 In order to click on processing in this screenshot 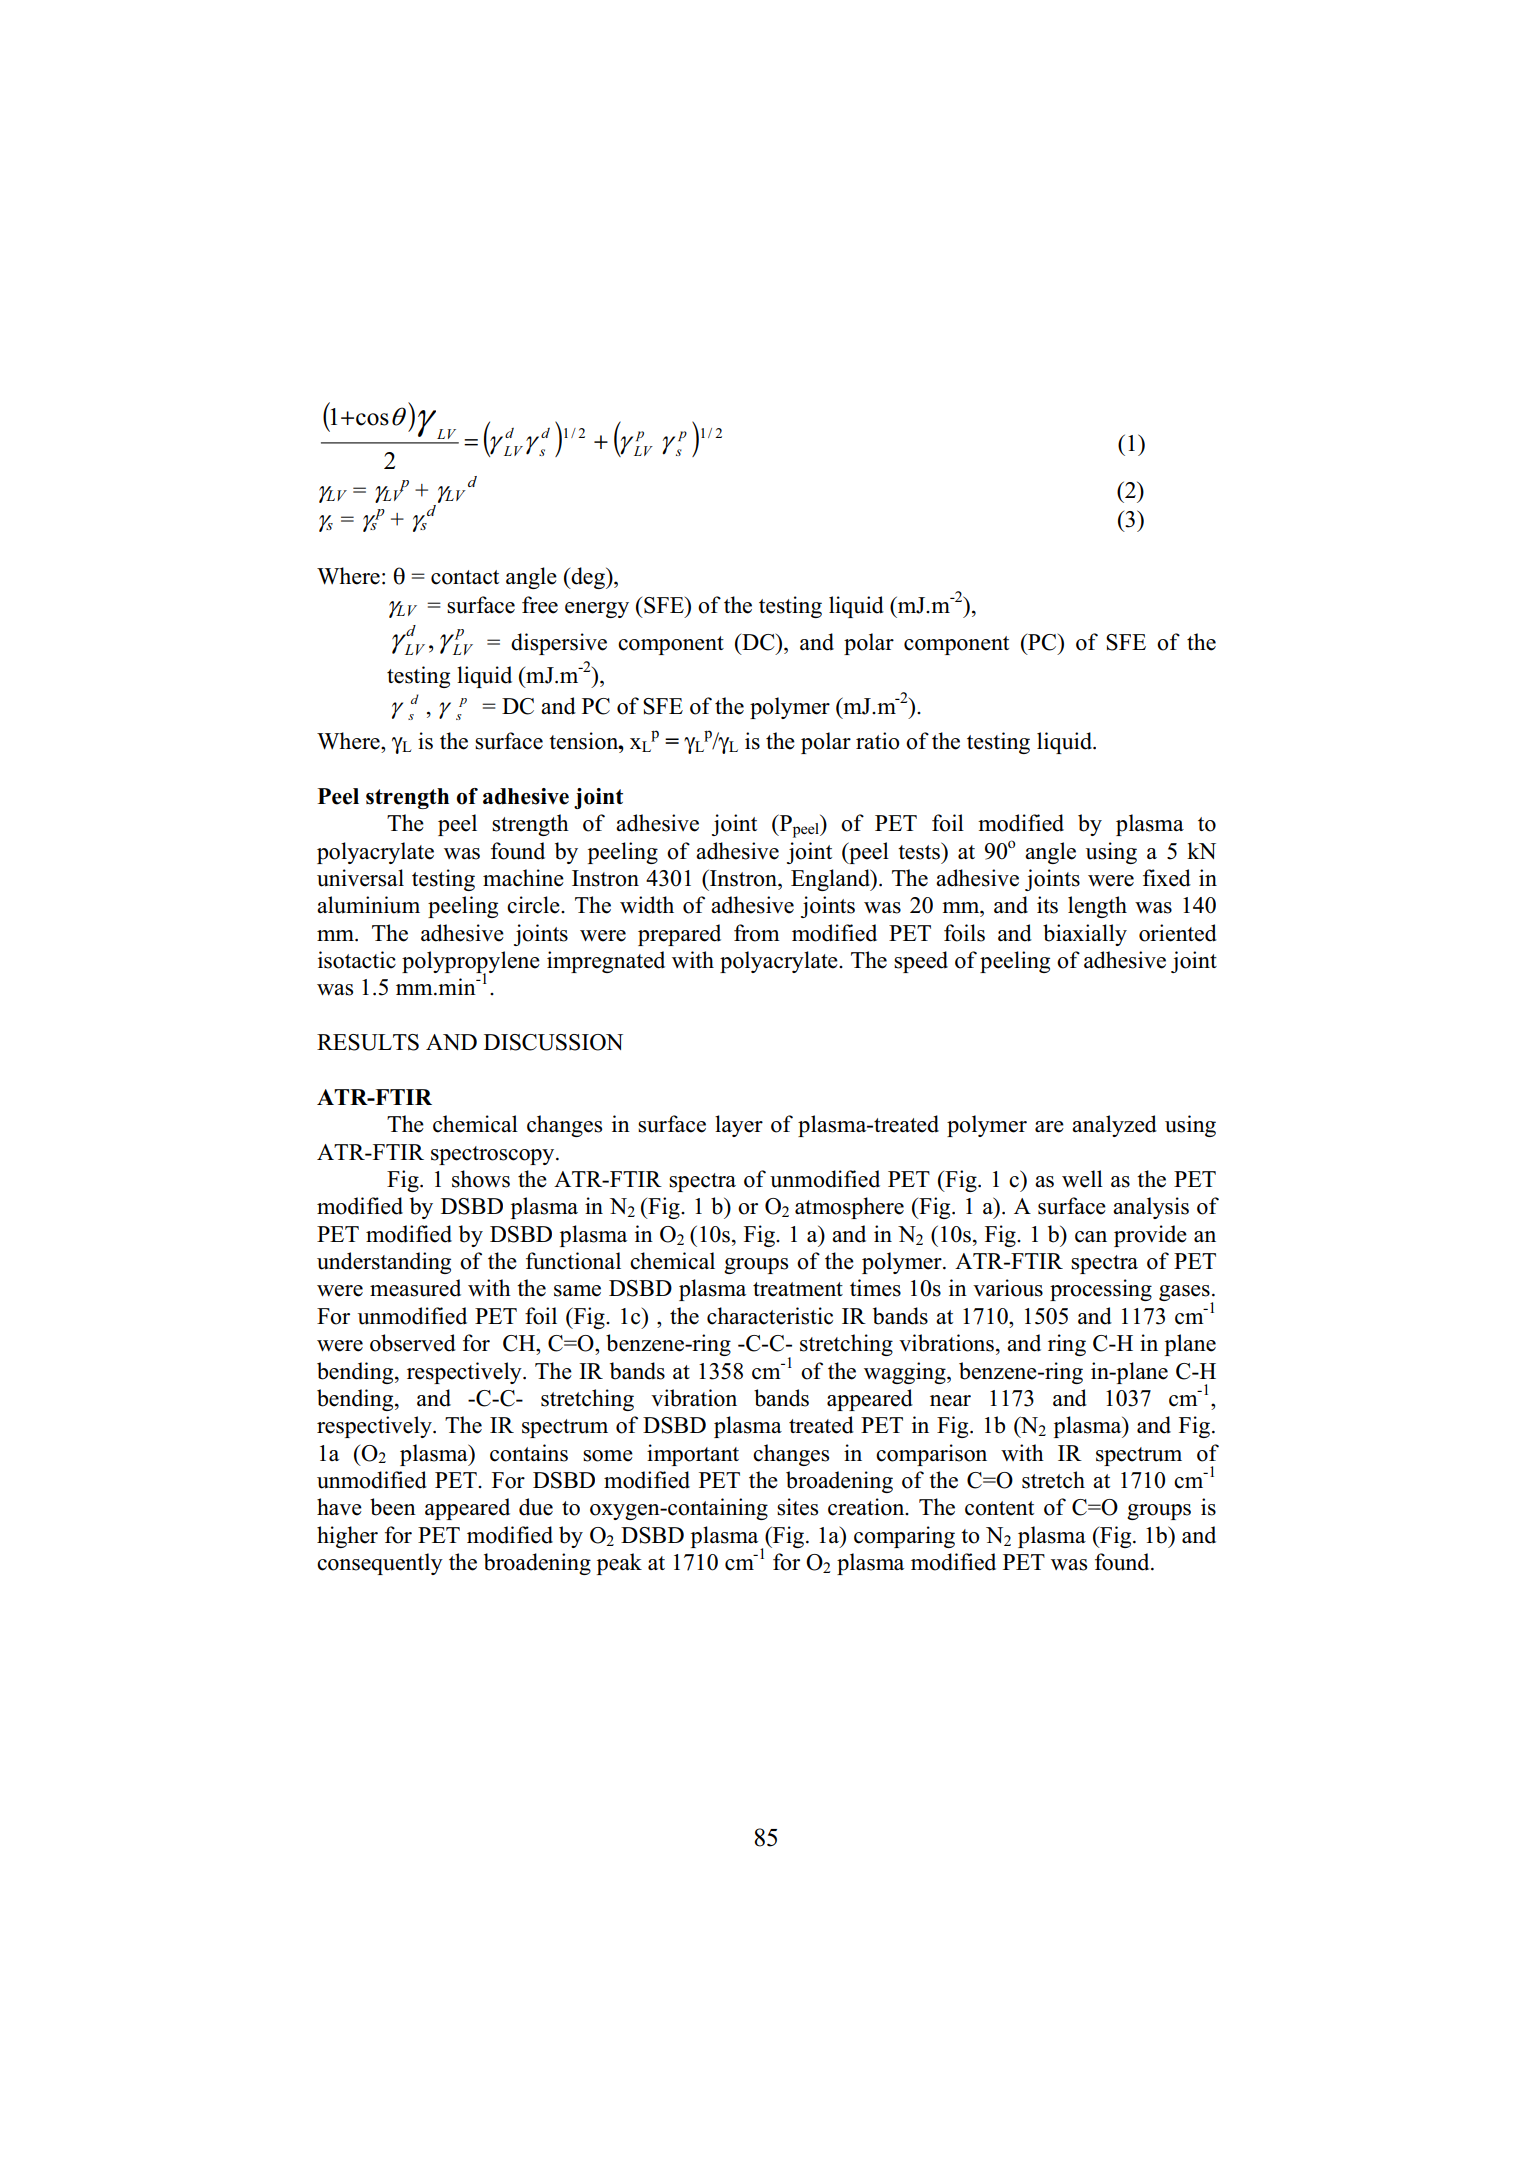, I will do `click(1101, 1290)`.
